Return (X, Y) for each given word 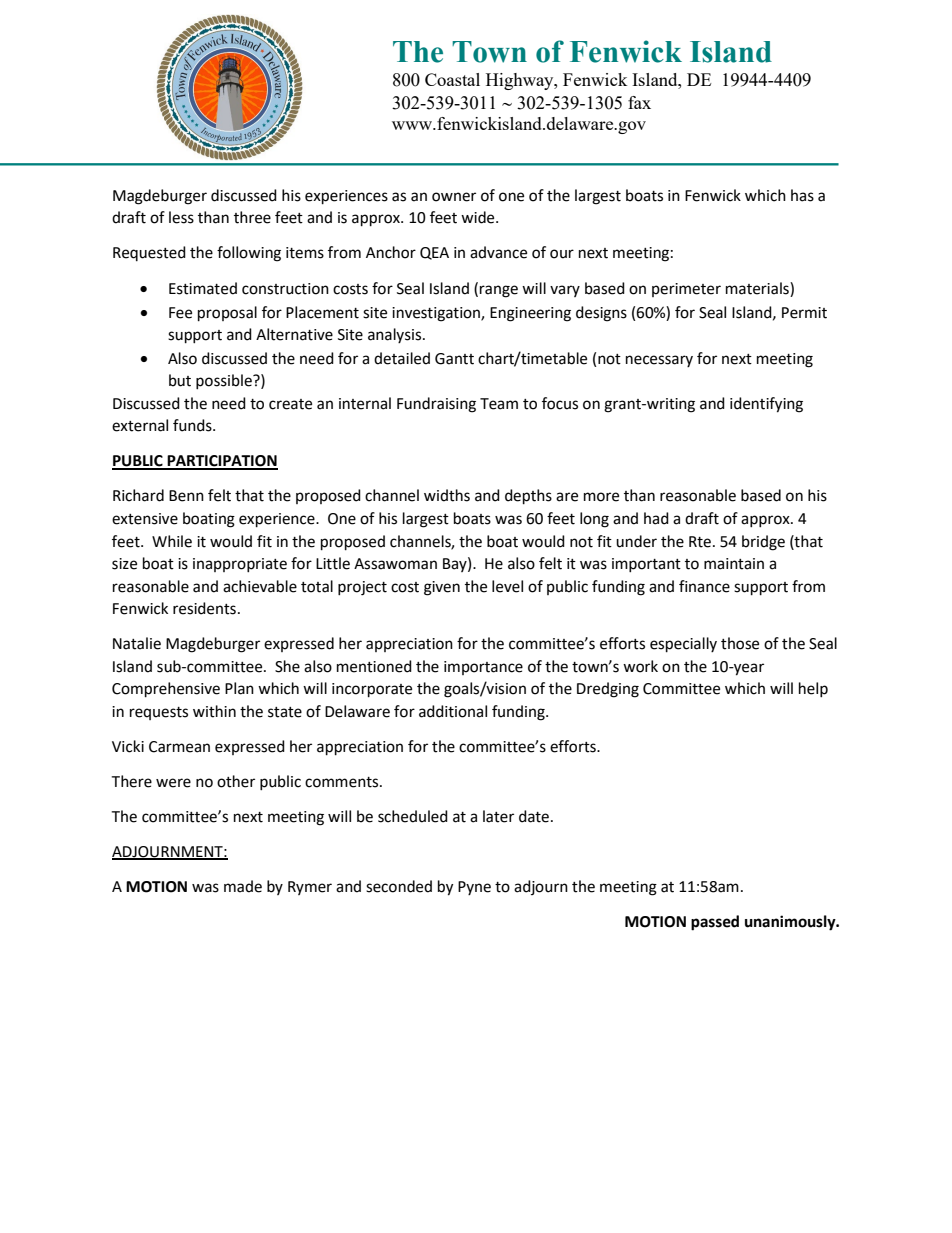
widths (447, 495)
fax (639, 102)
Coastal (452, 79)
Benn (186, 496)
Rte (700, 542)
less (181, 217)
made (243, 886)
